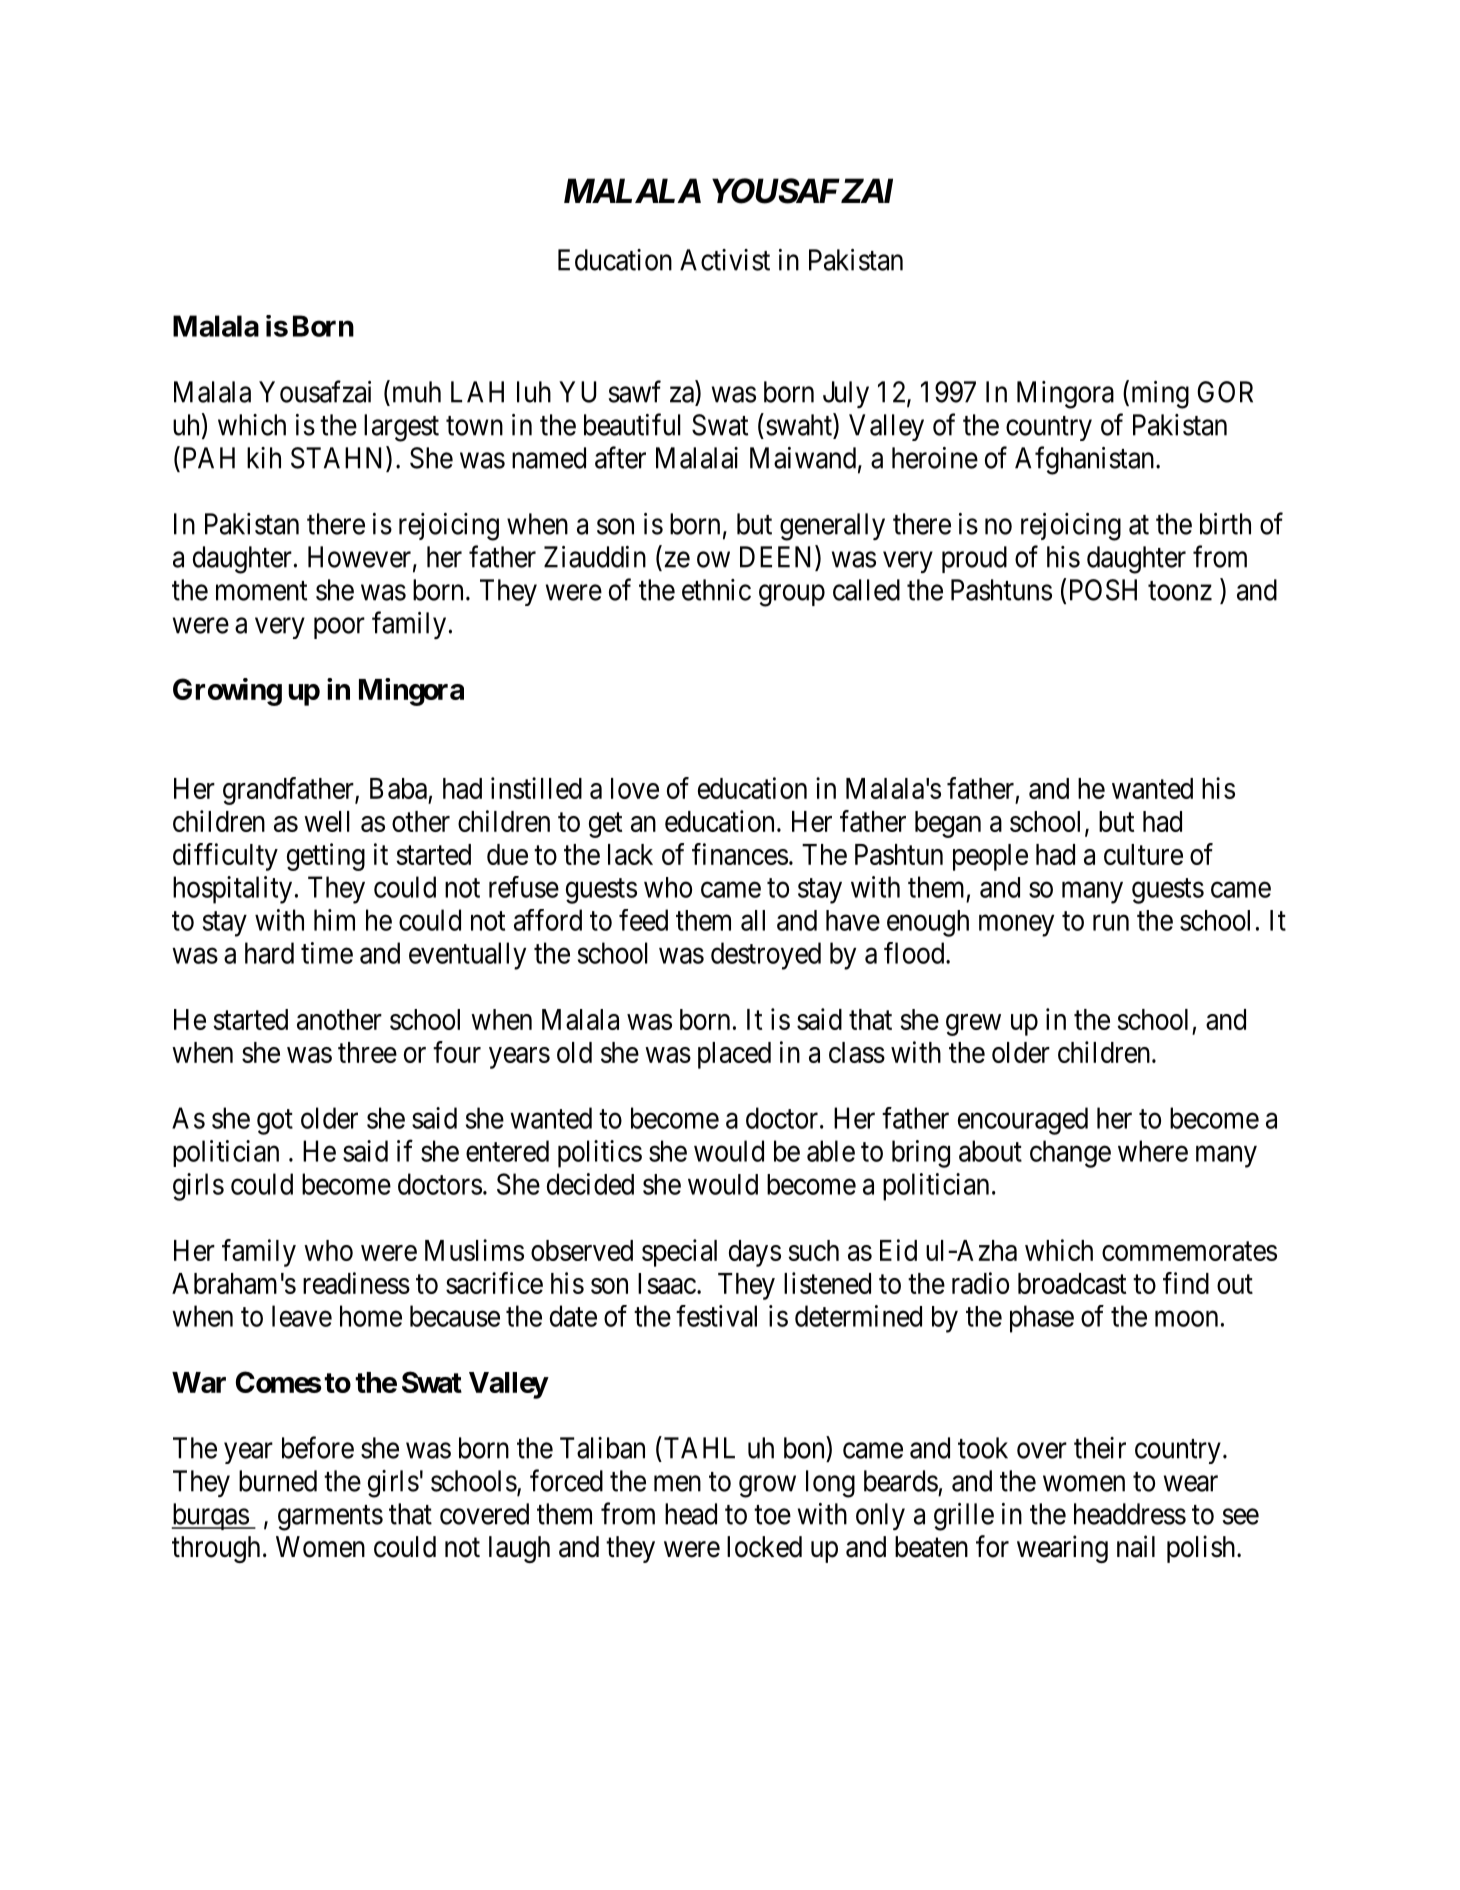  I want to click on garments, so click(330, 1518).
